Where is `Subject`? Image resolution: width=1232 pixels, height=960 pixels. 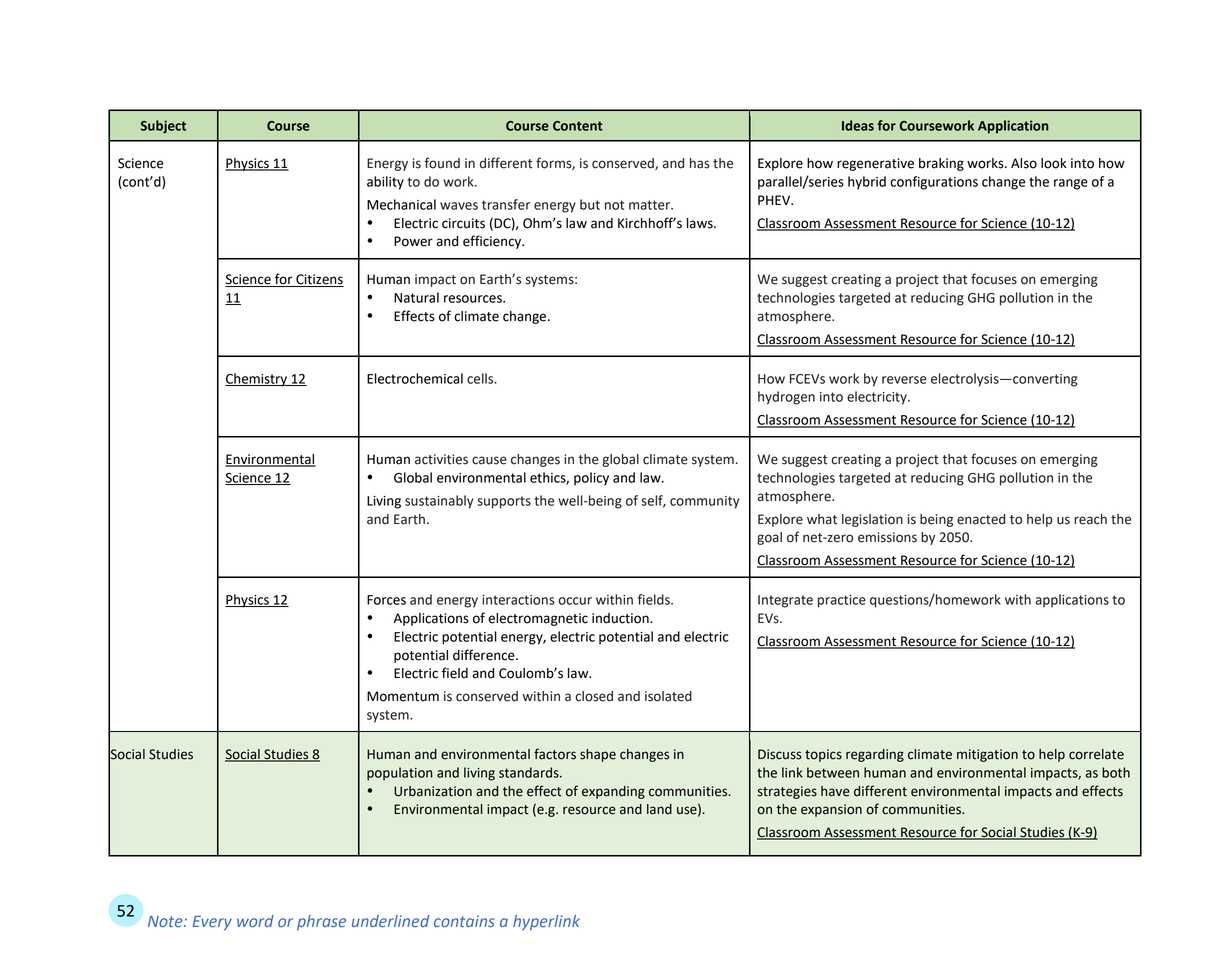
Subject is located at coordinates (163, 127).
